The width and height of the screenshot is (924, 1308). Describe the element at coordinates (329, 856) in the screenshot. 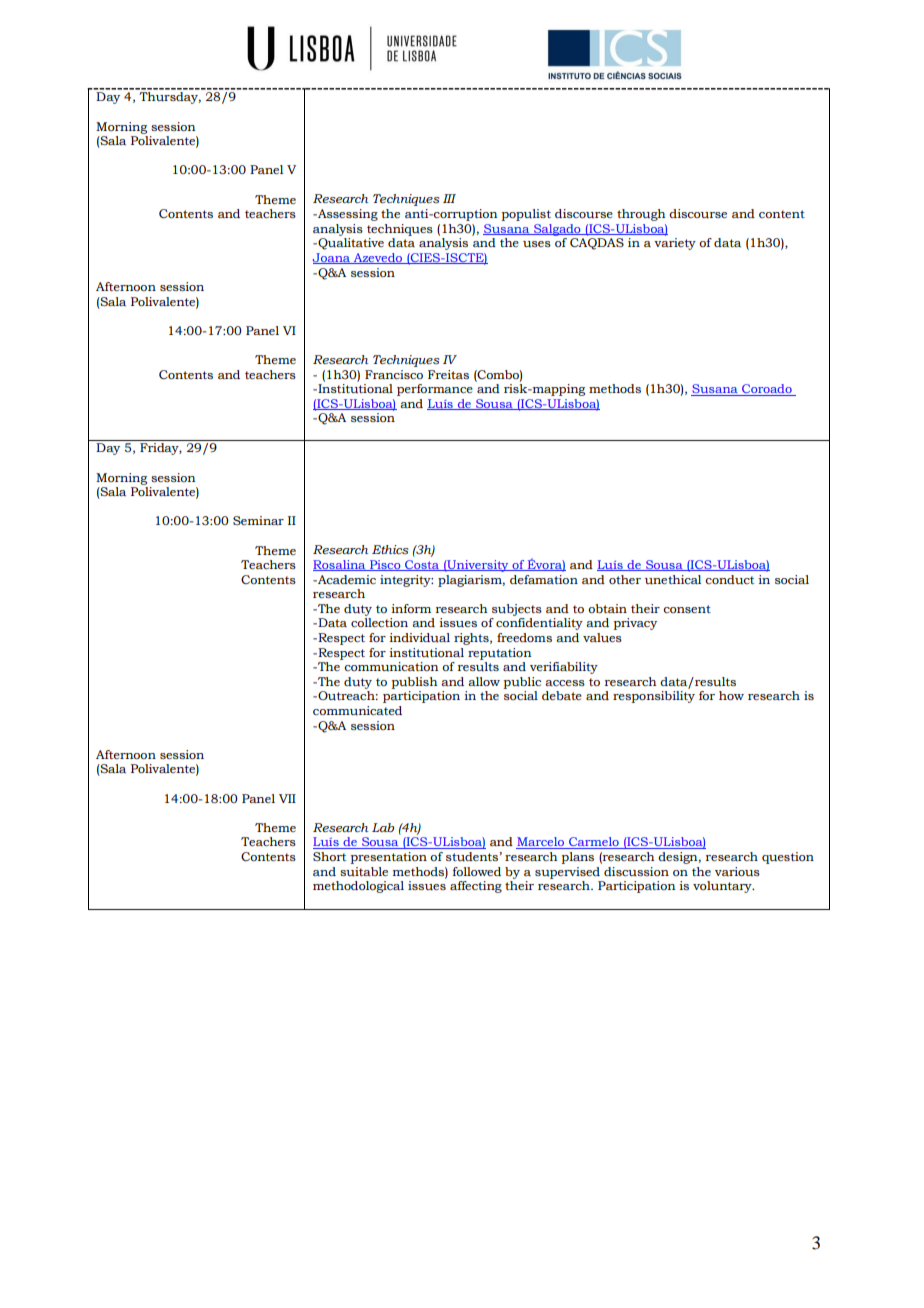

I see `Short` at that location.
